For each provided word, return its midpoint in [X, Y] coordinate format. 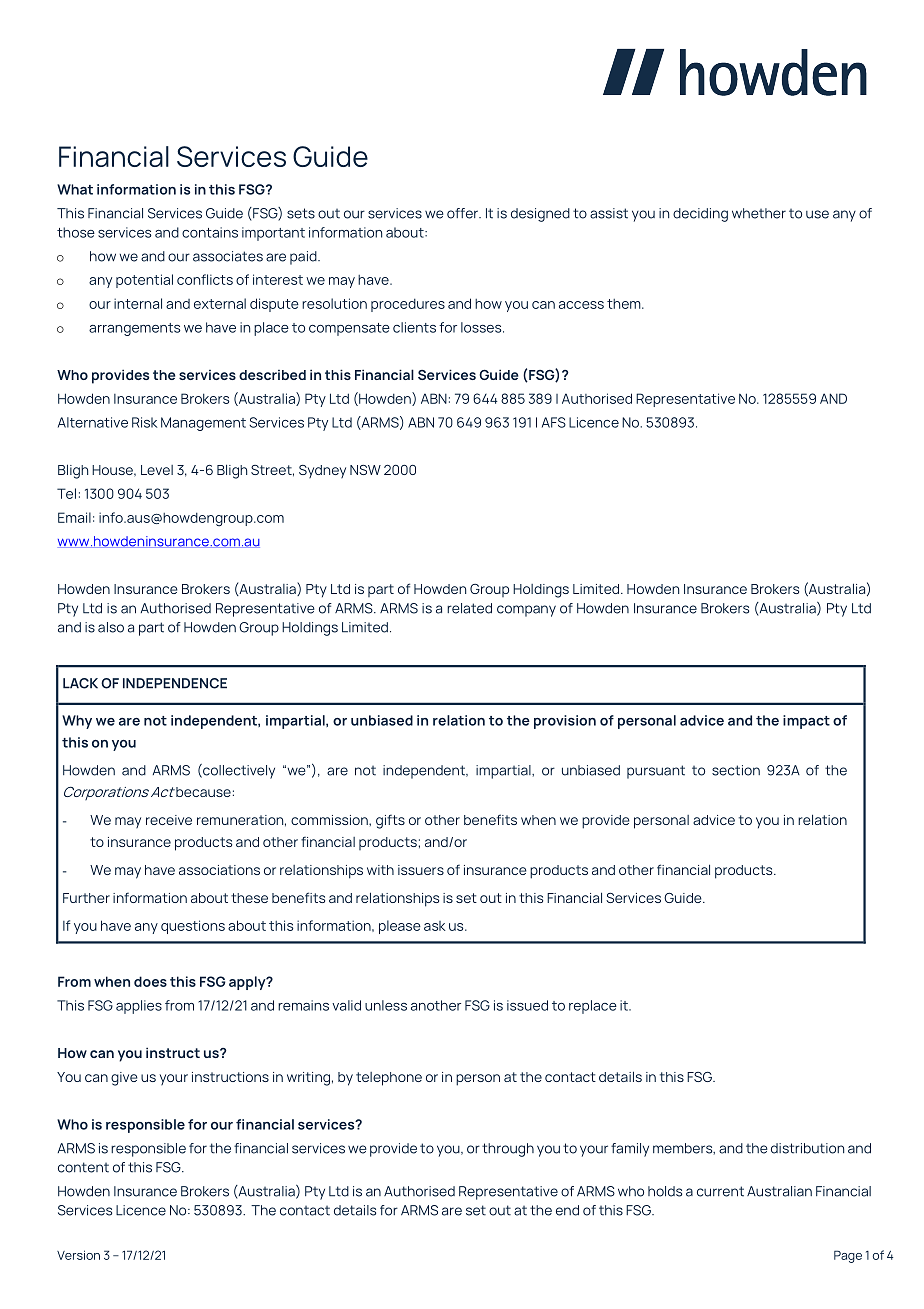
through [508, 1150]
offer [463, 213]
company [526, 611]
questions [193, 927]
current [720, 1191]
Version [78, 1255]
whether [759, 213]
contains [210, 232]
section [736, 770]
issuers [421, 870]
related [469, 608]
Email [74, 517]
